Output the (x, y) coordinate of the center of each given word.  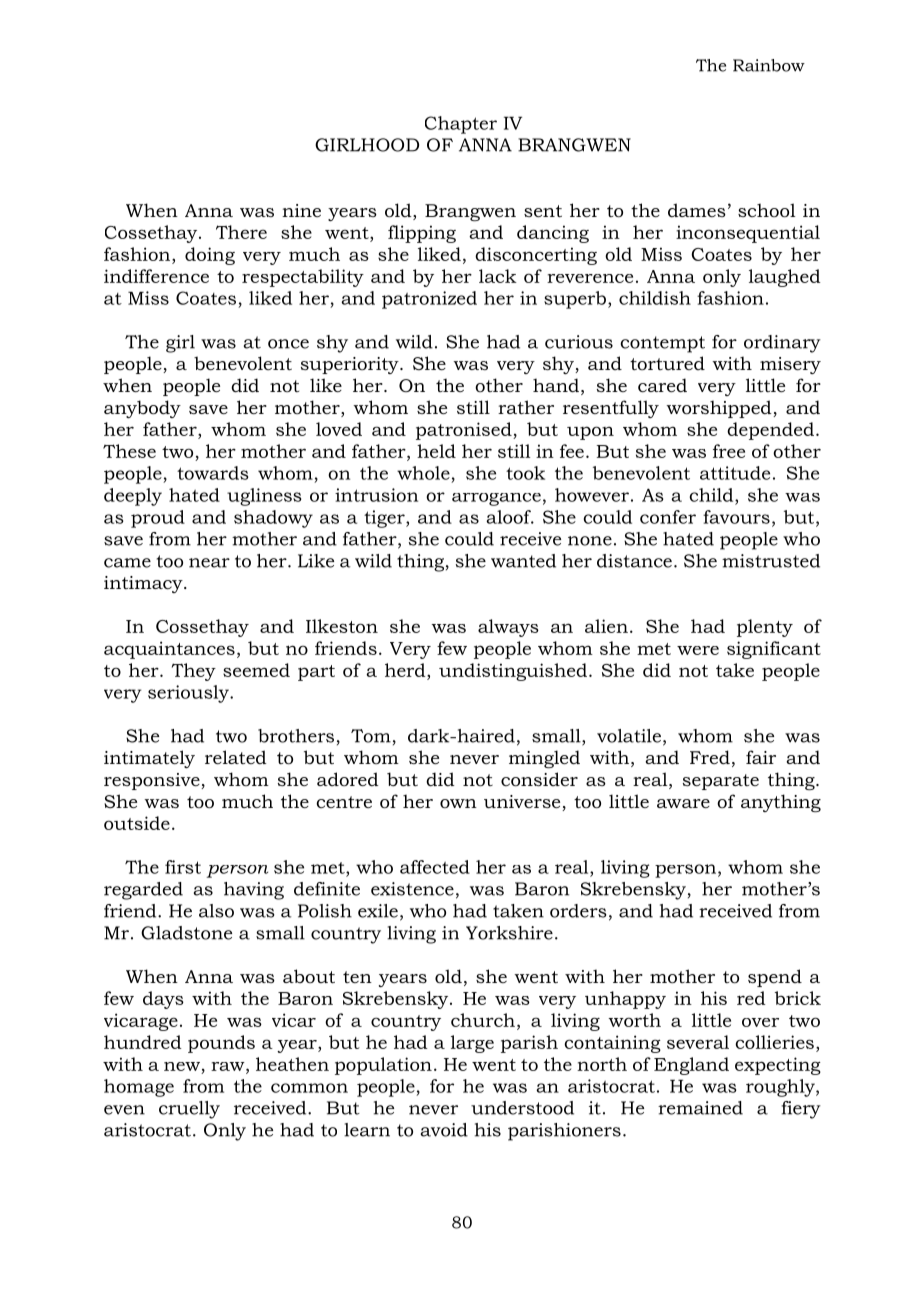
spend (775, 978)
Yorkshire (509, 933)
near (209, 563)
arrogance (496, 499)
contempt (662, 344)
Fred (710, 757)
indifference (156, 276)
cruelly (189, 1110)
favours (736, 517)
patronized (429, 300)
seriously (189, 694)
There (241, 232)
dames (697, 210)
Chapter (461, 125)
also (216, 911)
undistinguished (513, 672)
